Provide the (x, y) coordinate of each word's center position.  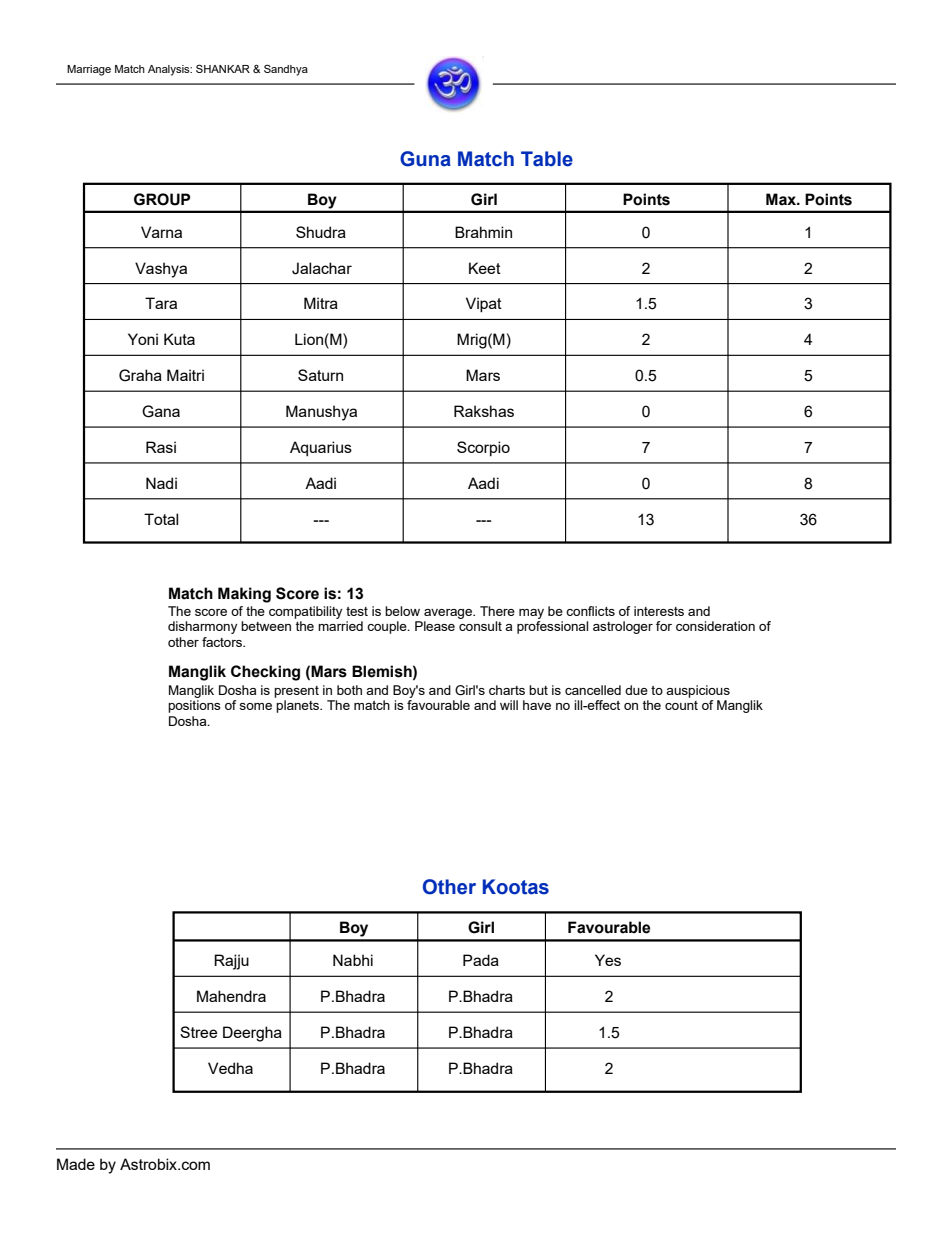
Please (435, 626)
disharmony (202, 627)
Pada (481, 960)
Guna (425, 159)
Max (782, 199)
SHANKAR (223, 68)
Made (76, 1164)
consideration (715, 626)
